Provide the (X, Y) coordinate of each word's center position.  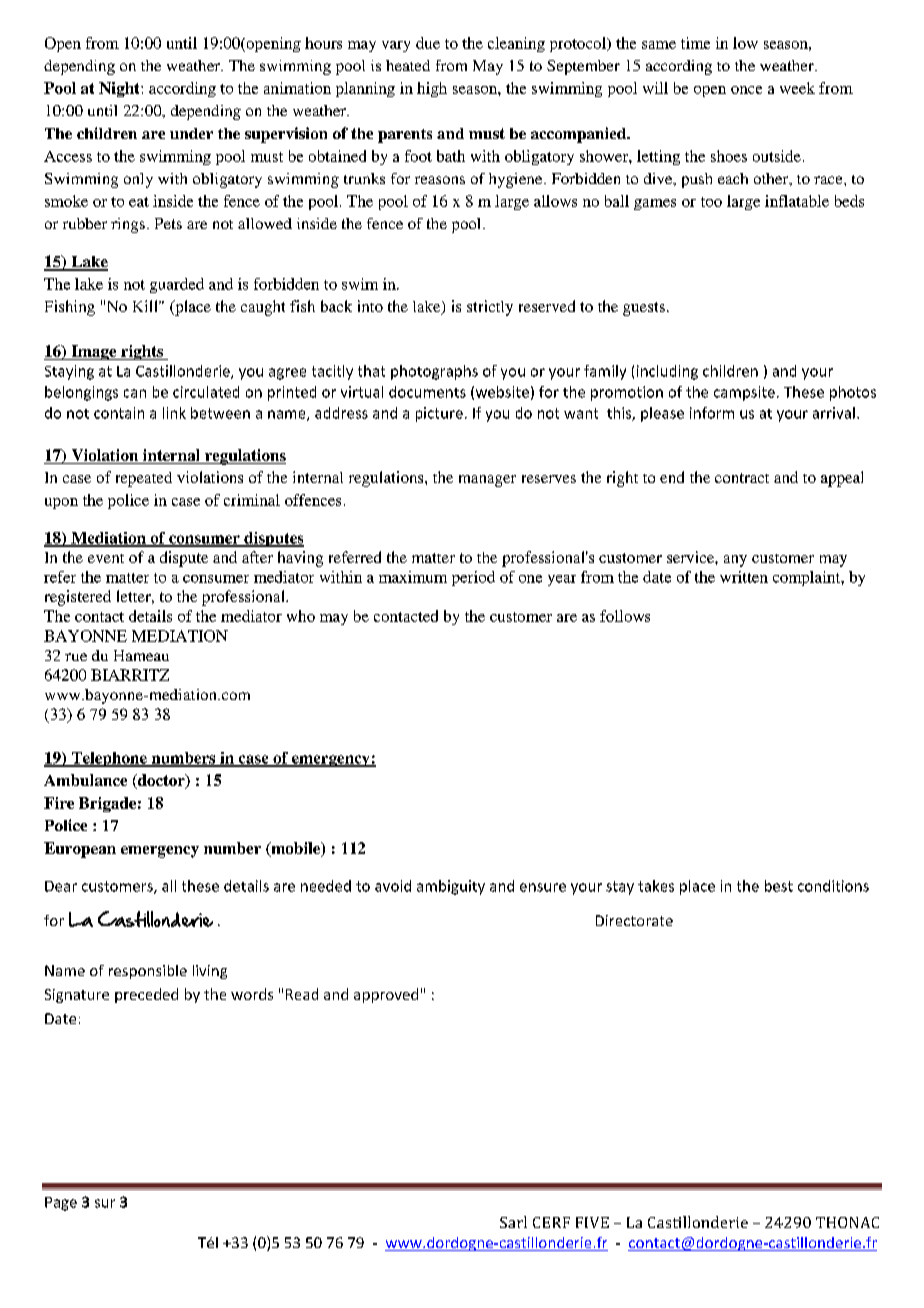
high (432, 89)
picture (439, 414)
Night (120, 89)
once (746, 90)
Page (61, 1204)
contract (742, 478)
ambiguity (451, 887)
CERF (551, 1222)
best (779, 886)
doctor (161, 781)
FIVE (592, 1222)
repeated (144, 479)
